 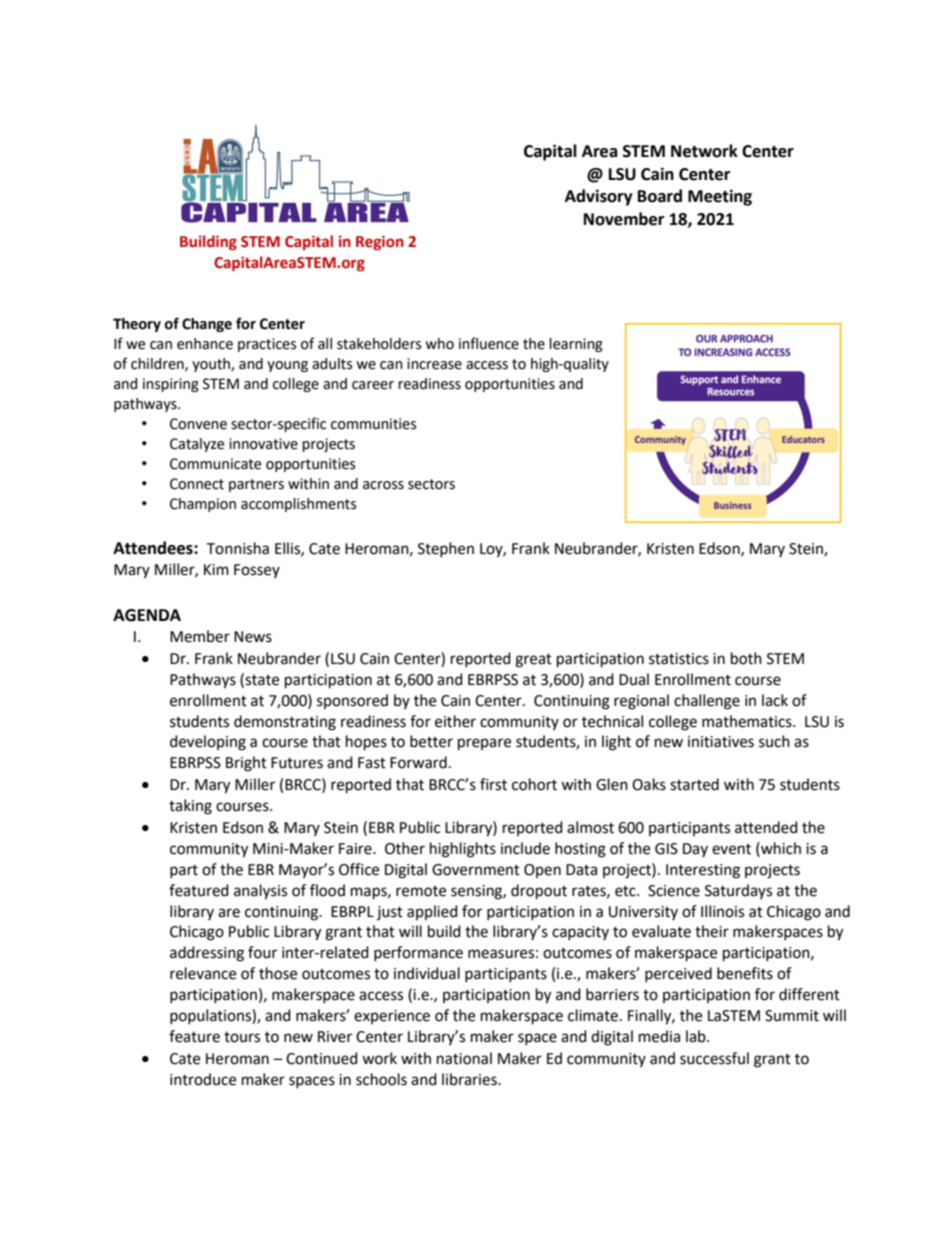 What do you see at coordinates (746, 658) in the screenshot?
I see `both` at bounding box center [746, 658].
